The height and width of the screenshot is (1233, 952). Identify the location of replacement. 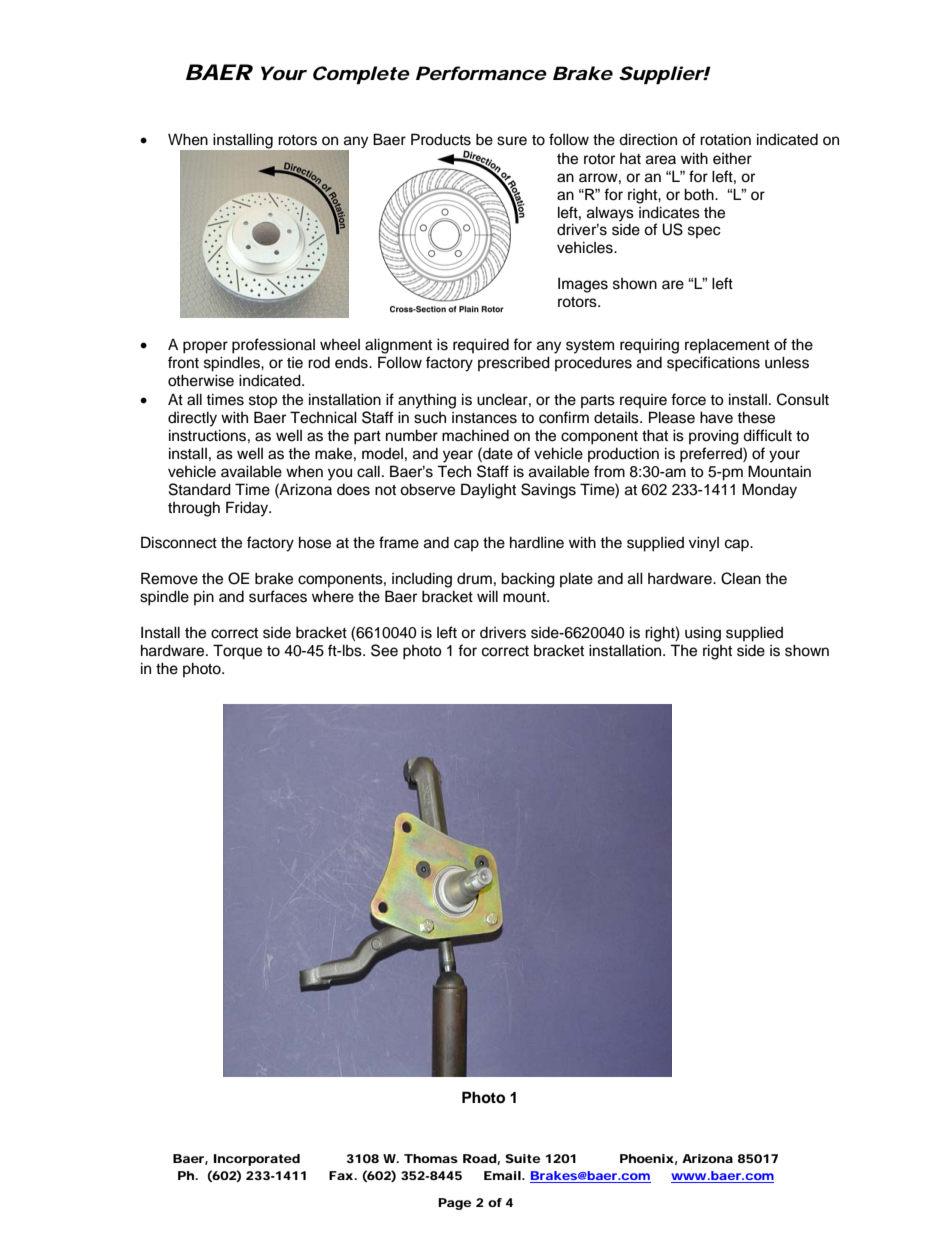
(727, 346).
